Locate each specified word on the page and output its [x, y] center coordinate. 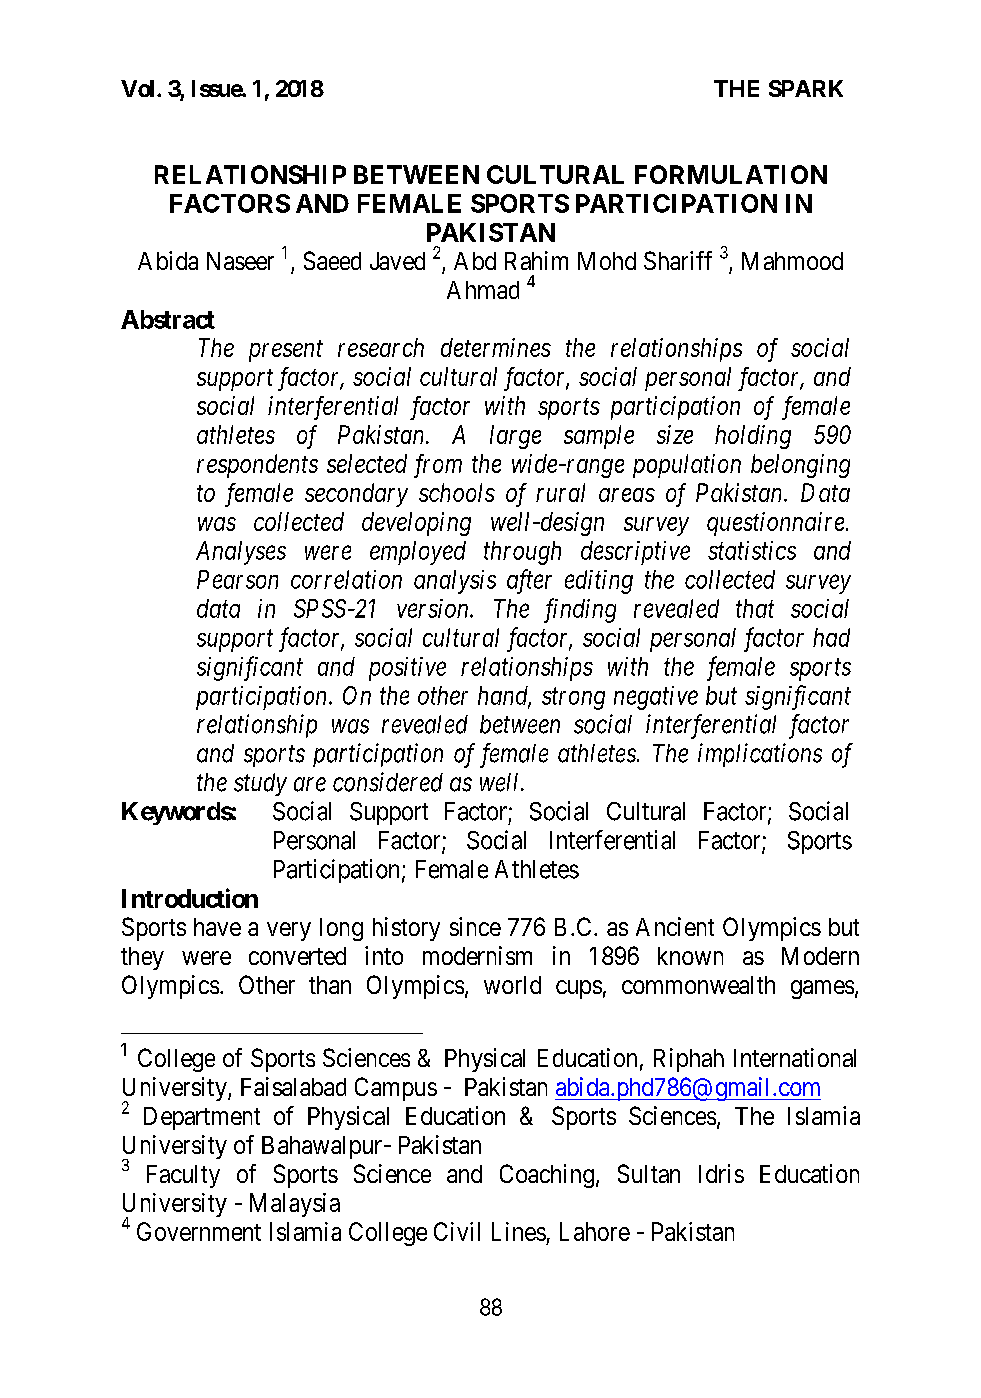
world [512, 985]
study [260, 784]
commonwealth [698, 985]
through [522, 553]
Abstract [168, 319]
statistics [752, 550]
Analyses [241, 553]
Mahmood [792, 261]
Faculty [183, 1176]
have [217, 927]
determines [496, 347]
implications [760, 755]
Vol [137, 88]
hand [504, 696]
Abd [475, 261]
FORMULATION [731, 174]
